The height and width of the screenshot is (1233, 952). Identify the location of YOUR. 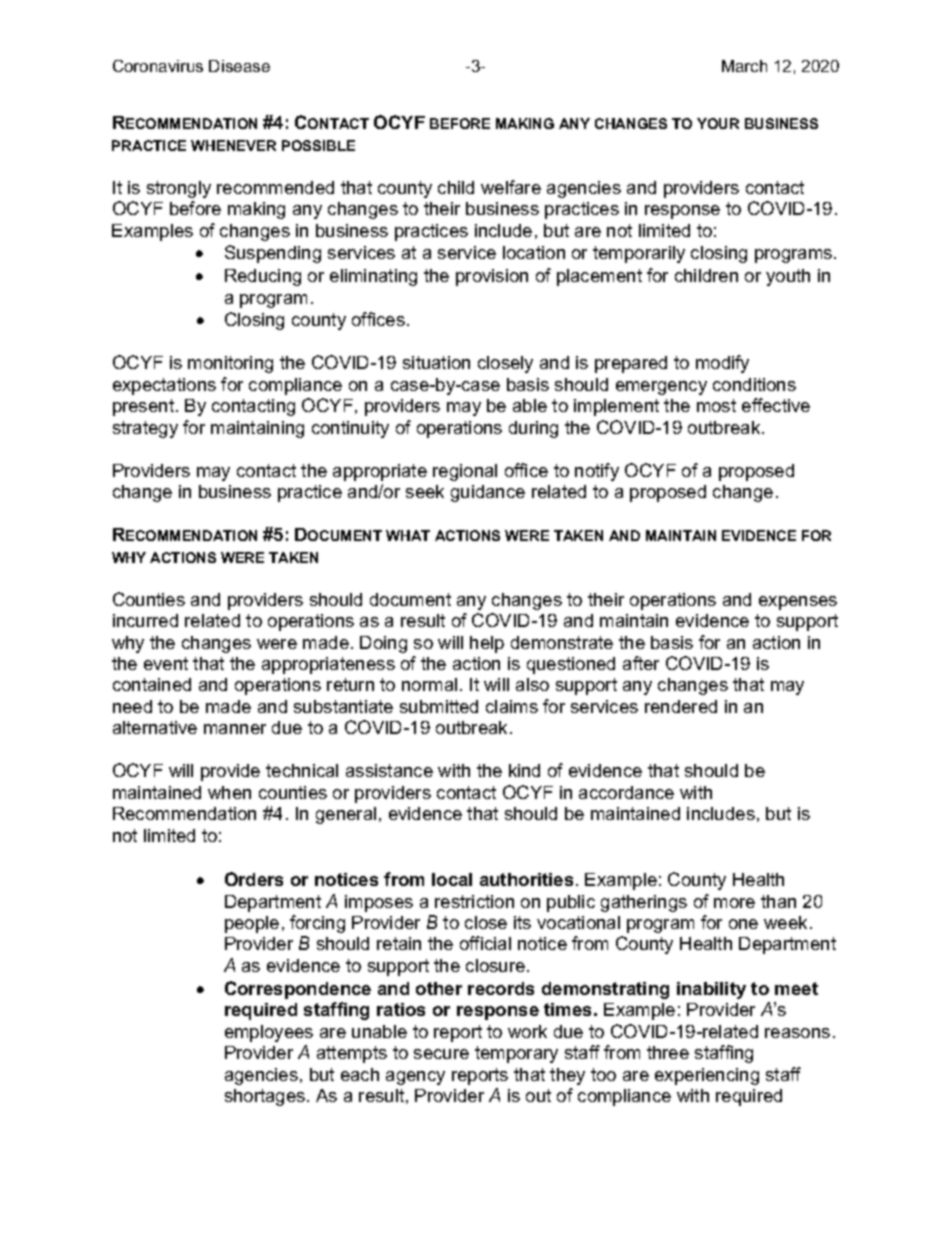
(718, 123).
